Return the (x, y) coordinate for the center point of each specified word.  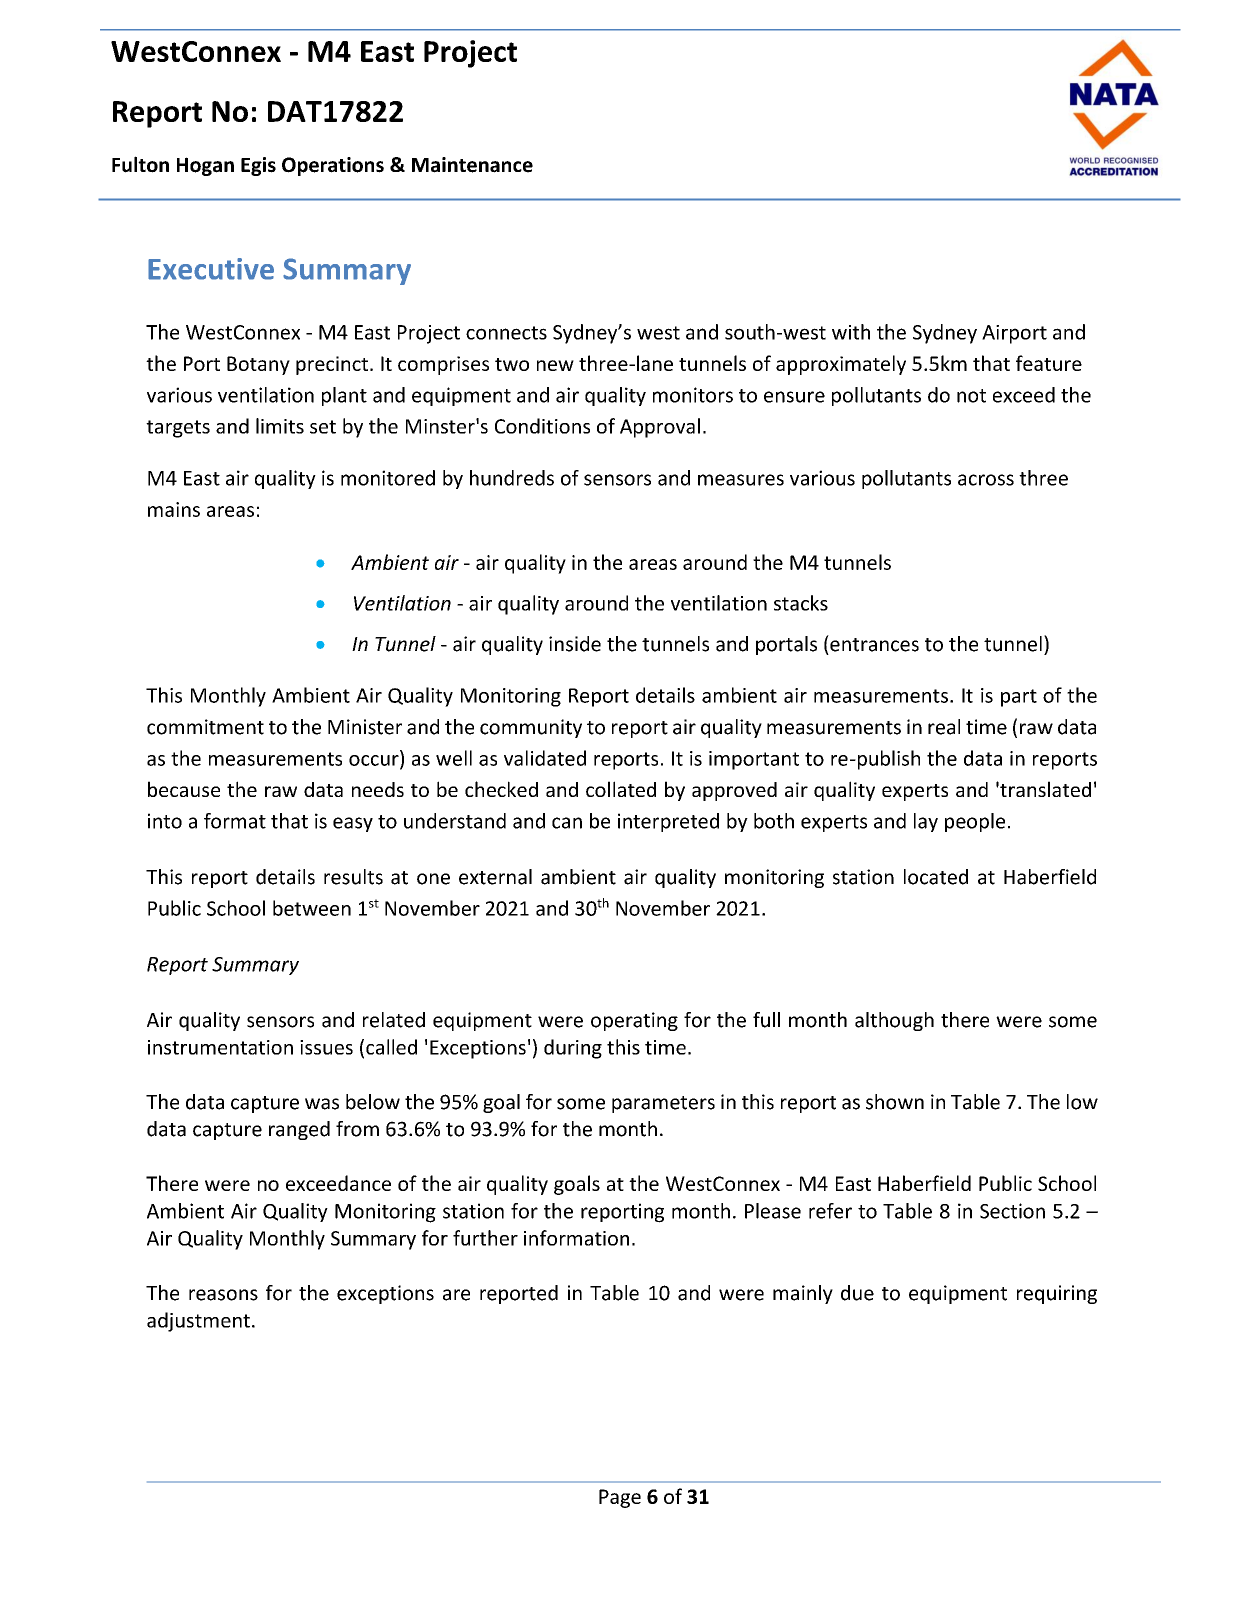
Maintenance (472, 165)
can (567, 823)
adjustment (198, 1322)
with (851, 332)
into (165, 821)
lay (926, 822)
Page (620, 1498)
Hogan (205, 166)
